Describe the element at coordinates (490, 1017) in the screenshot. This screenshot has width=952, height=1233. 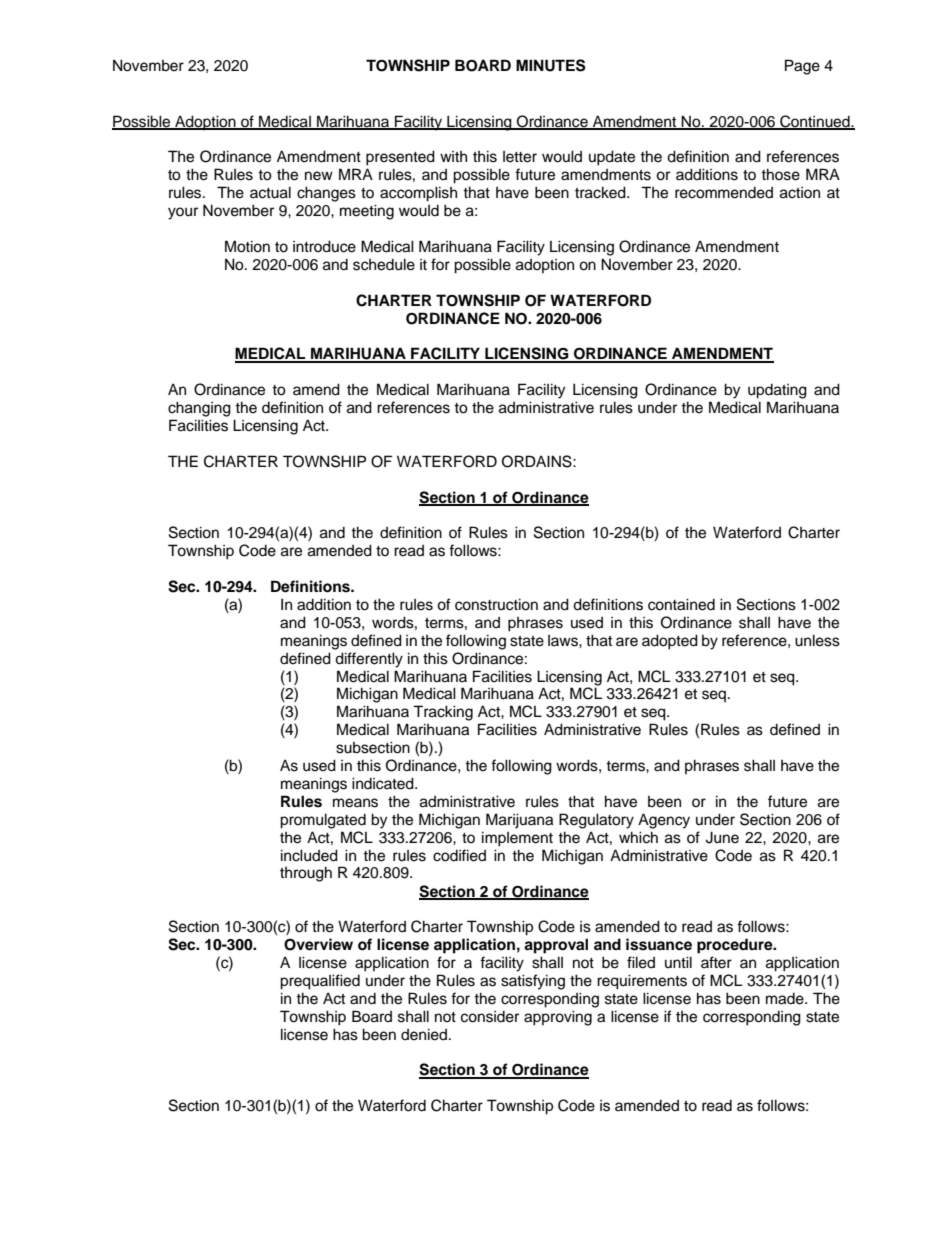
I see `consider` at that location.
